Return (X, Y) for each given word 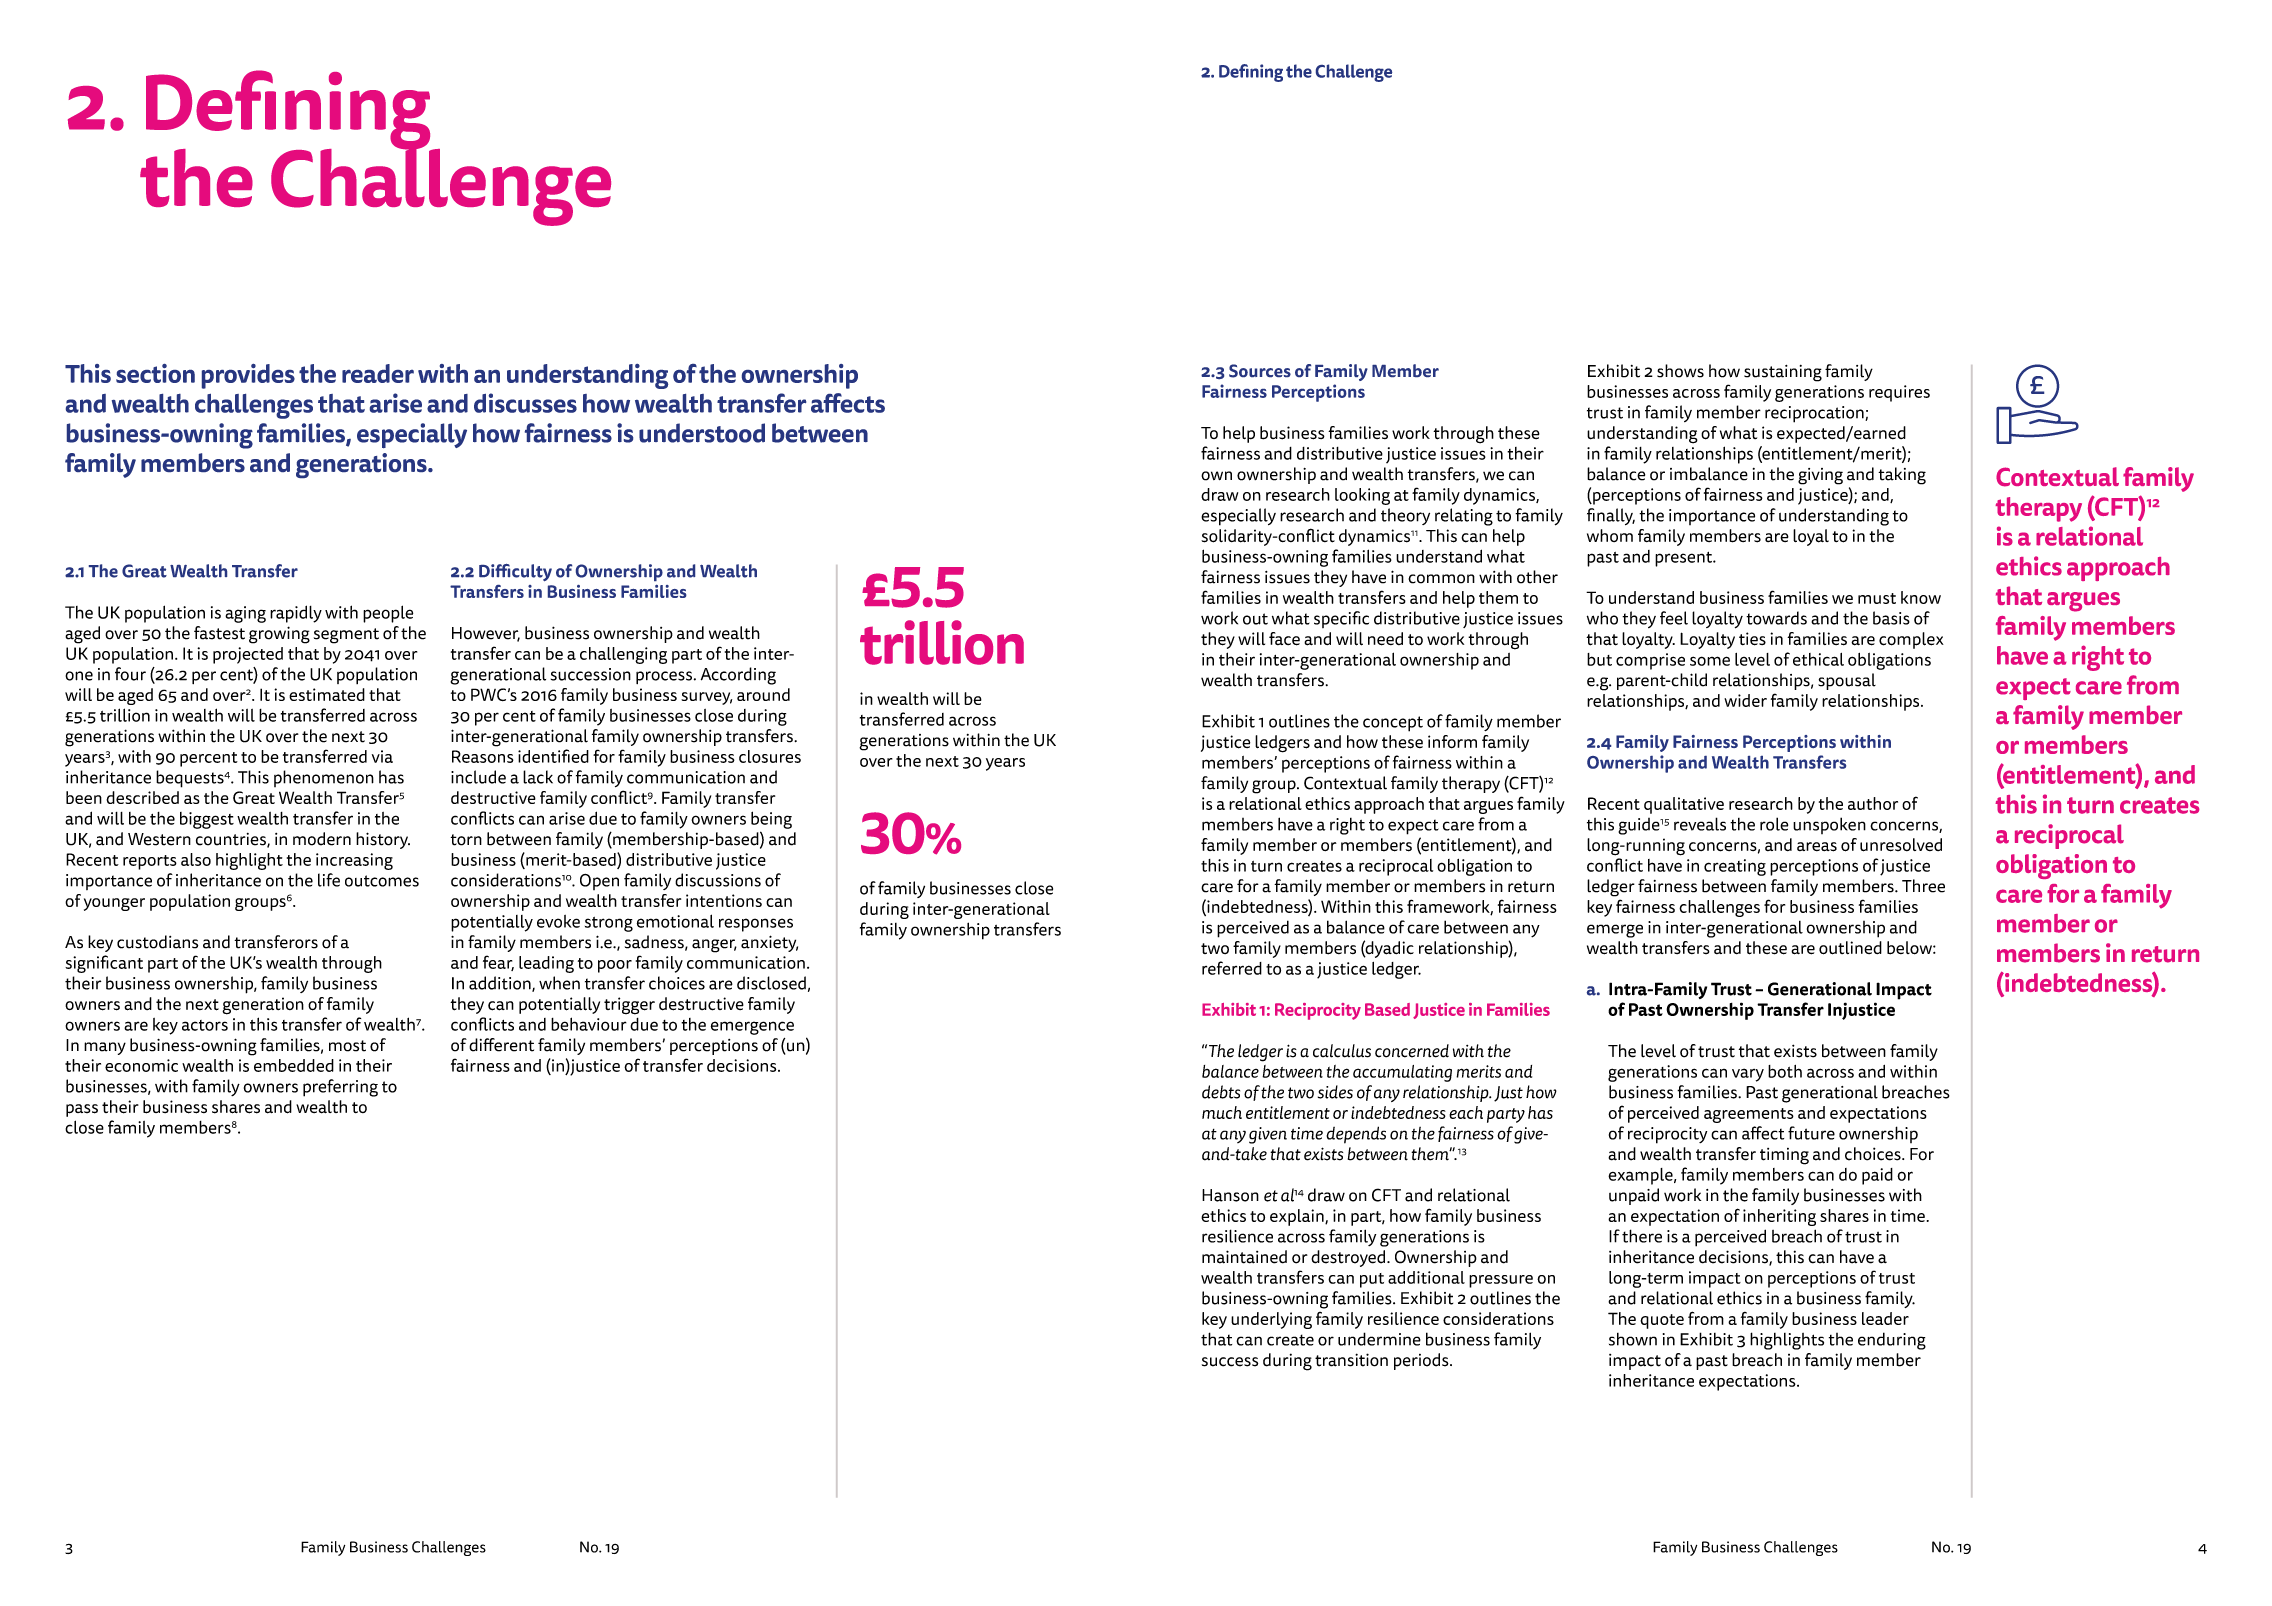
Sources (1260, 371)
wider (1745, 700)
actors (205, 1025)
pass (82, 1110)
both (1785, 1071)
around (763, 694)
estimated (327, 694)
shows (1680, 371)
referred (1232, 968)
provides (248, 376)
